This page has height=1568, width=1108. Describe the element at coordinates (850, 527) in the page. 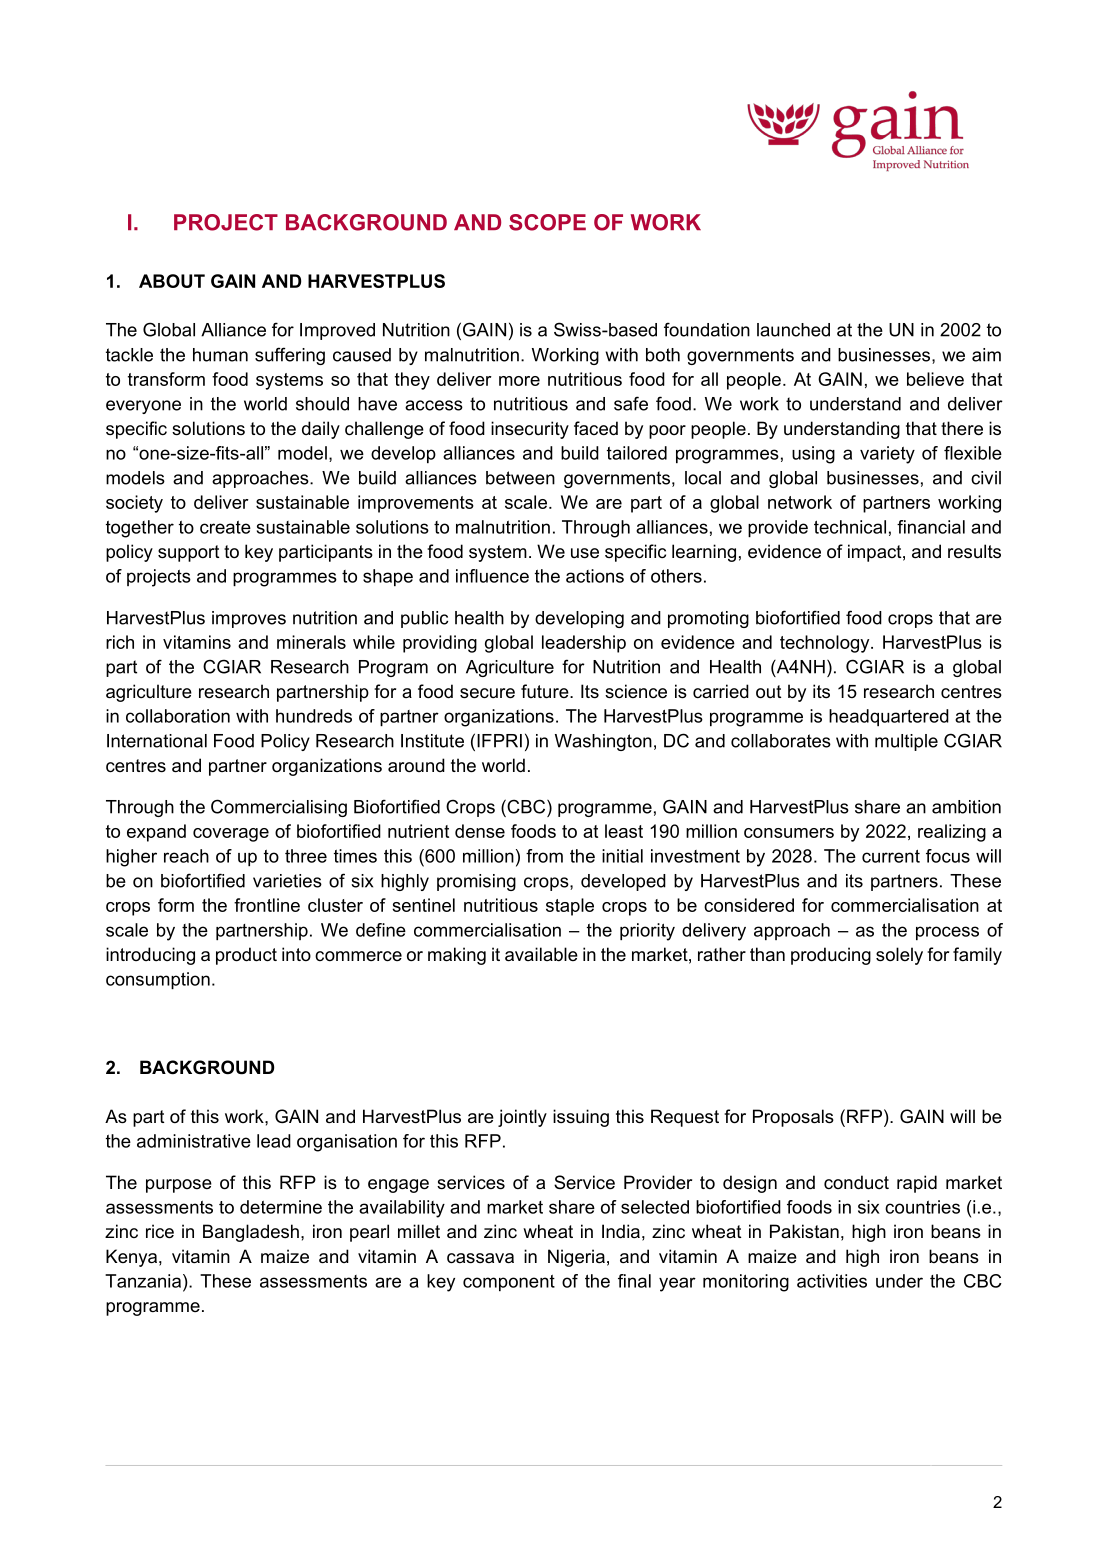

I see `technical` at that location.
